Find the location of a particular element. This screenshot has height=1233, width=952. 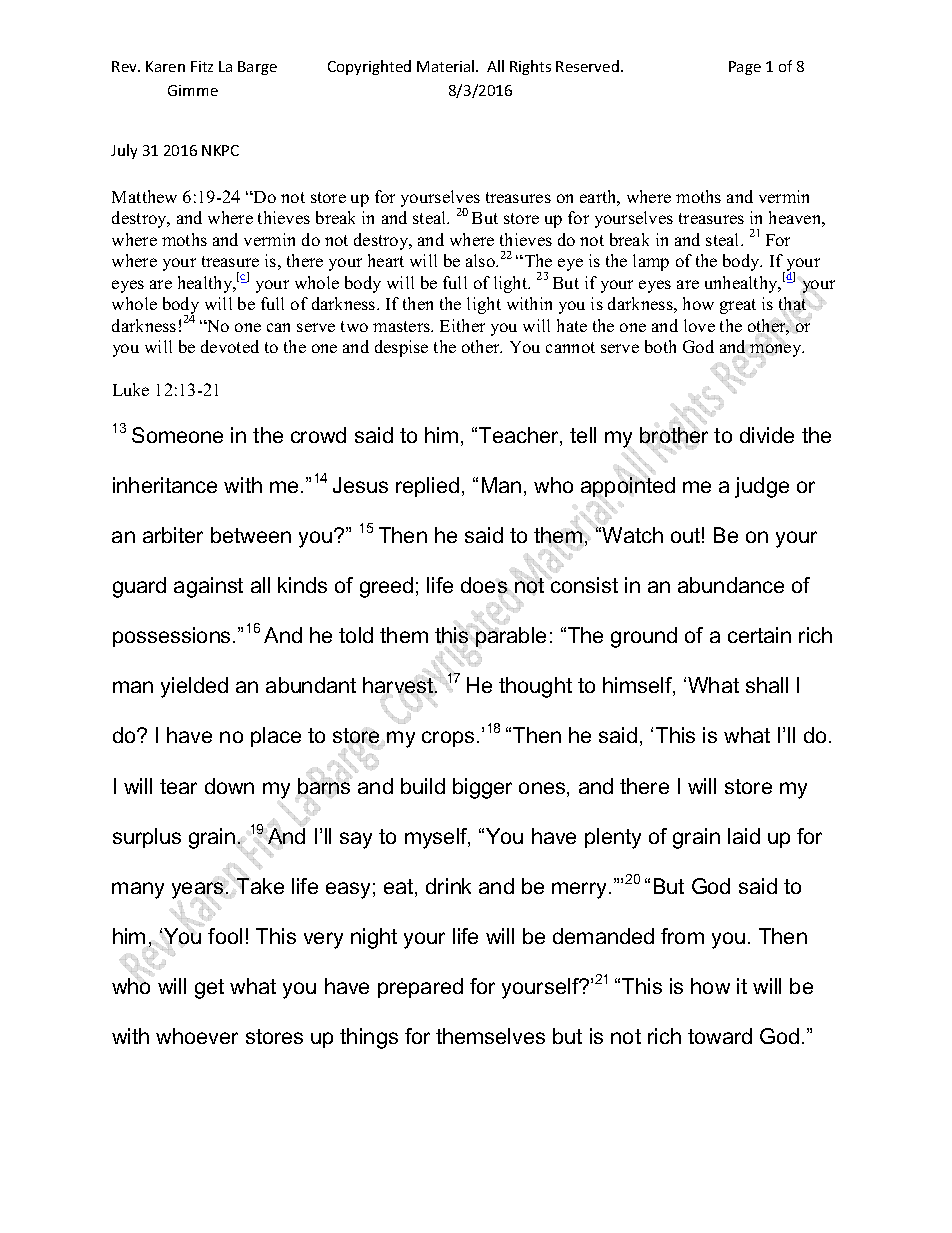

down is located at coordinates (229, 786).
